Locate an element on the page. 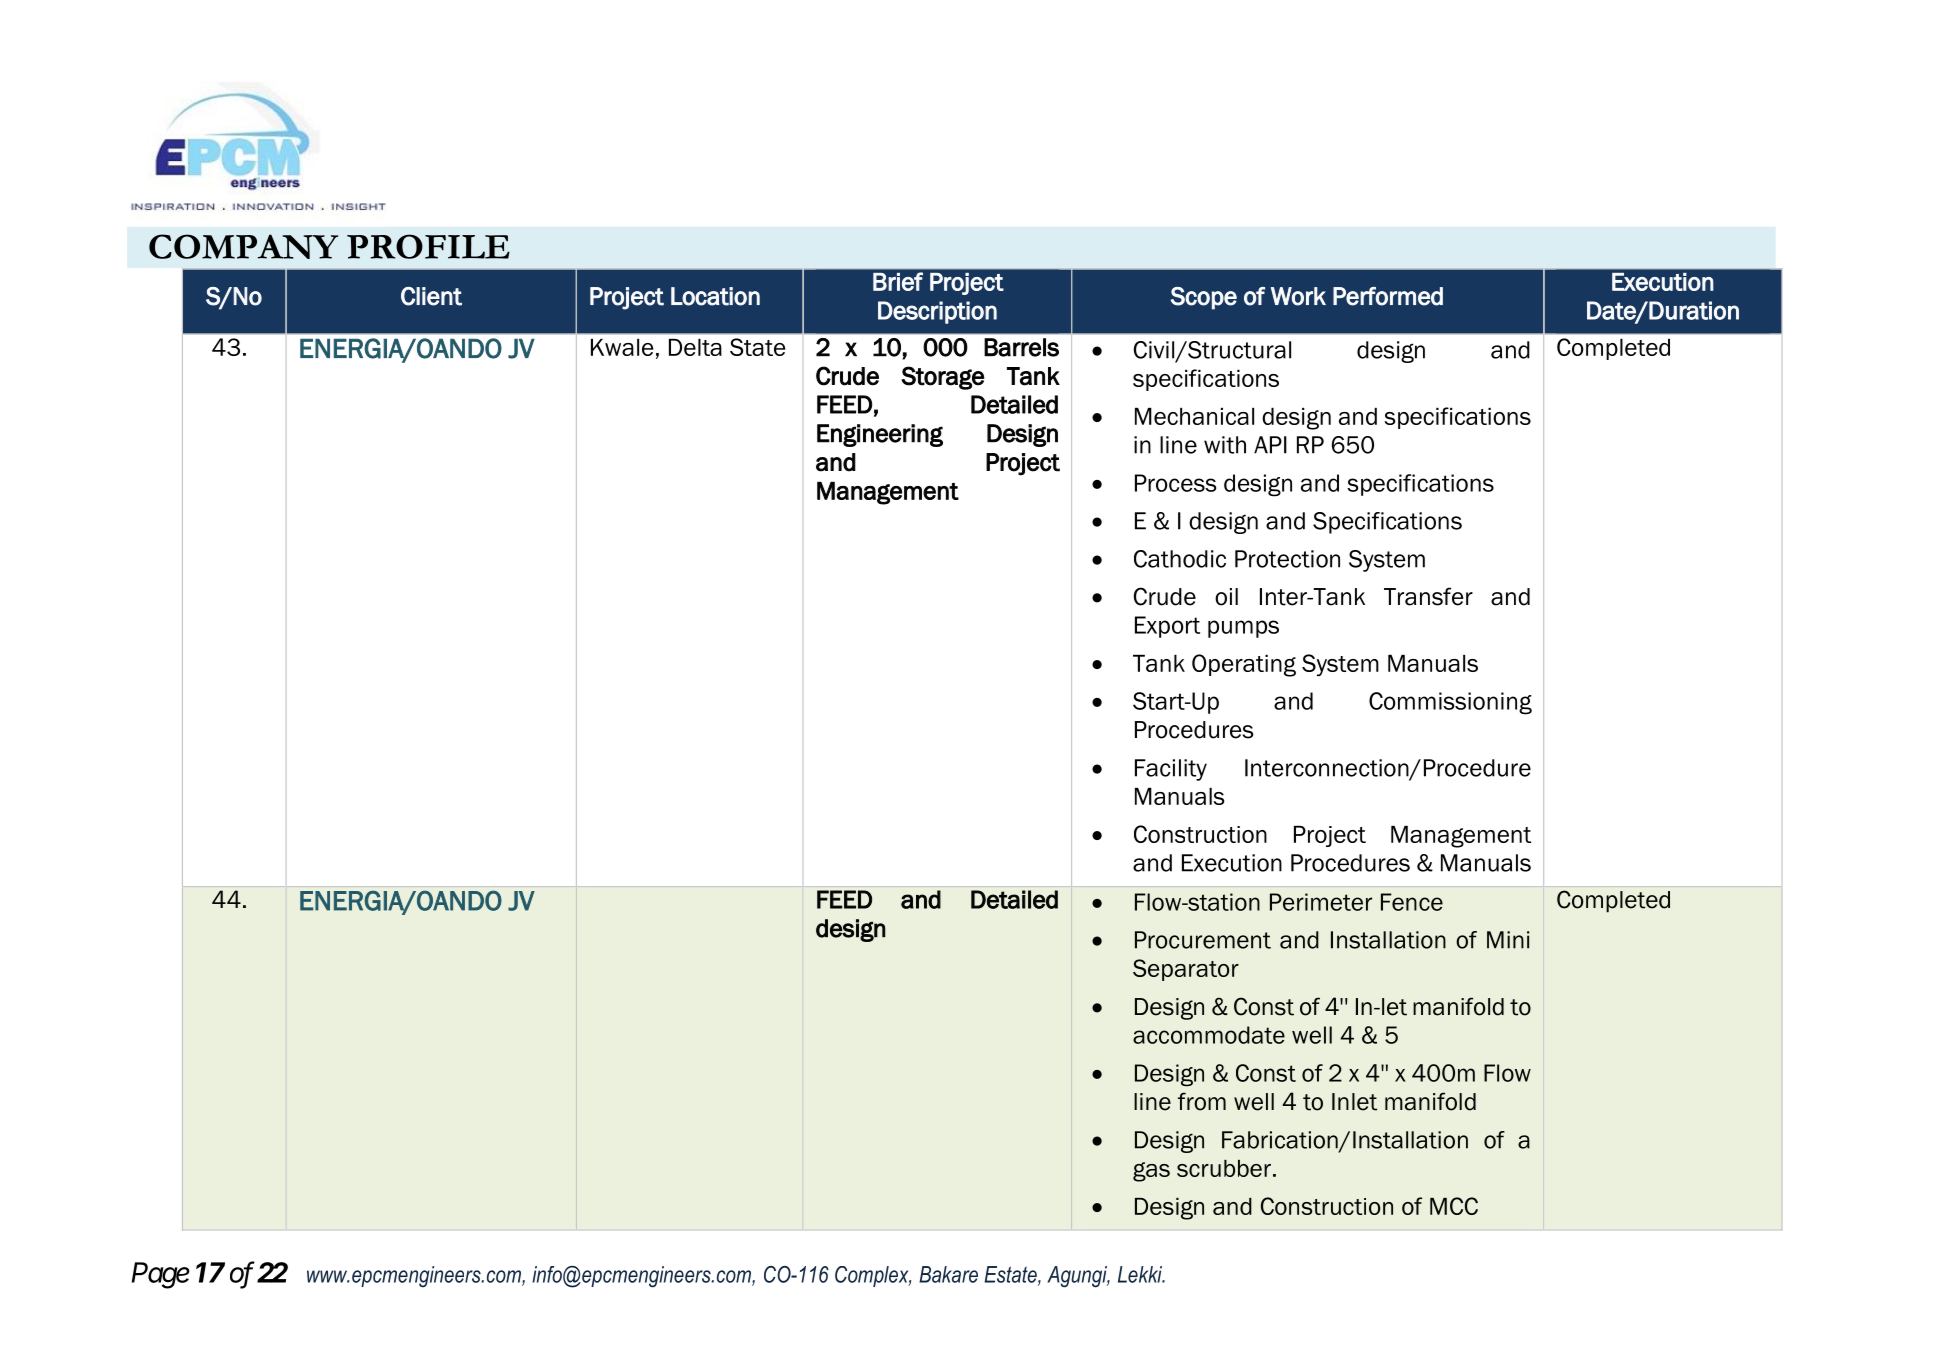  Separator is located at coordinates (1186, 970).
